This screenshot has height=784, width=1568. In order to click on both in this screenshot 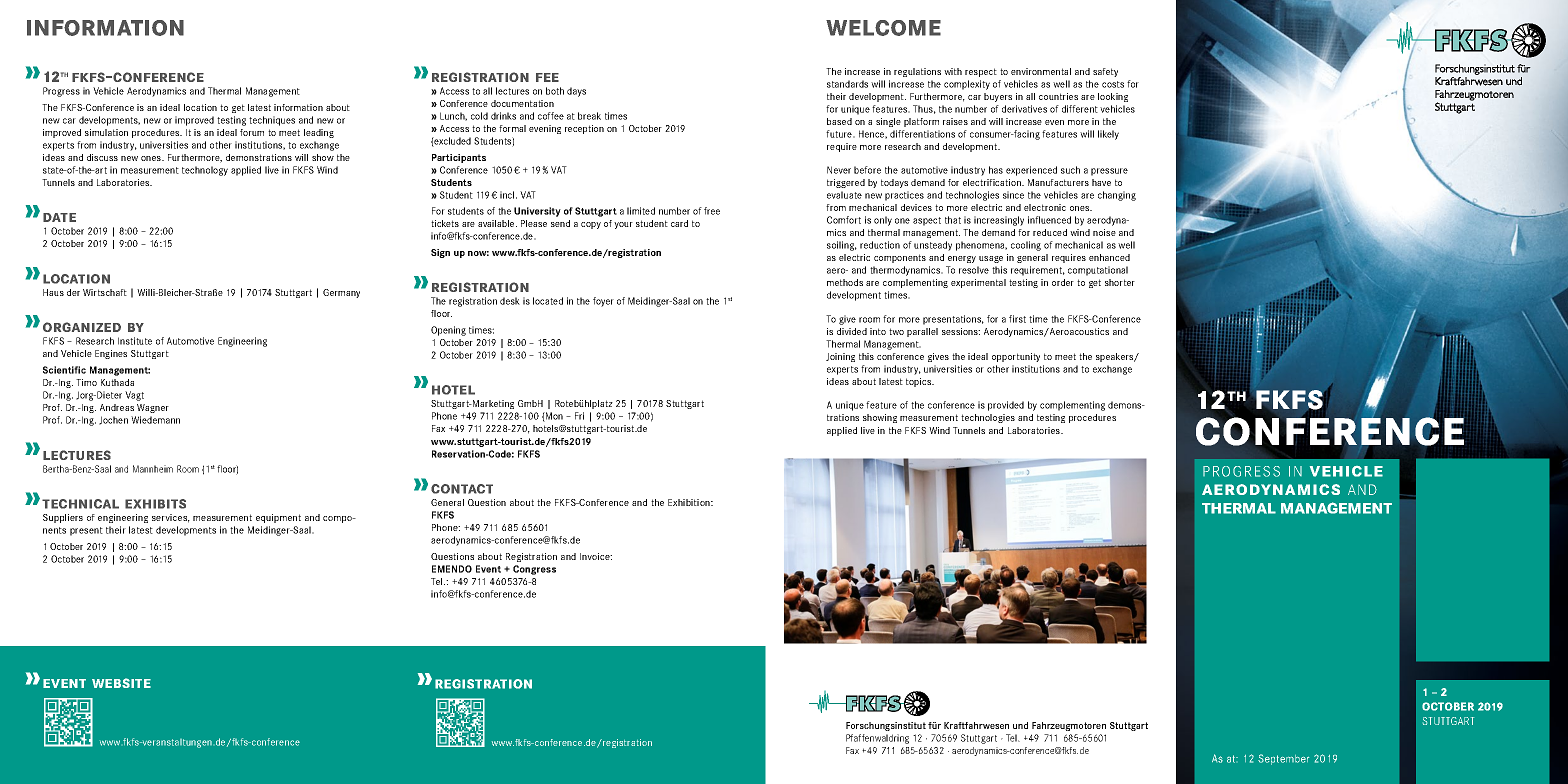, I will do `click(555, 91)`.
